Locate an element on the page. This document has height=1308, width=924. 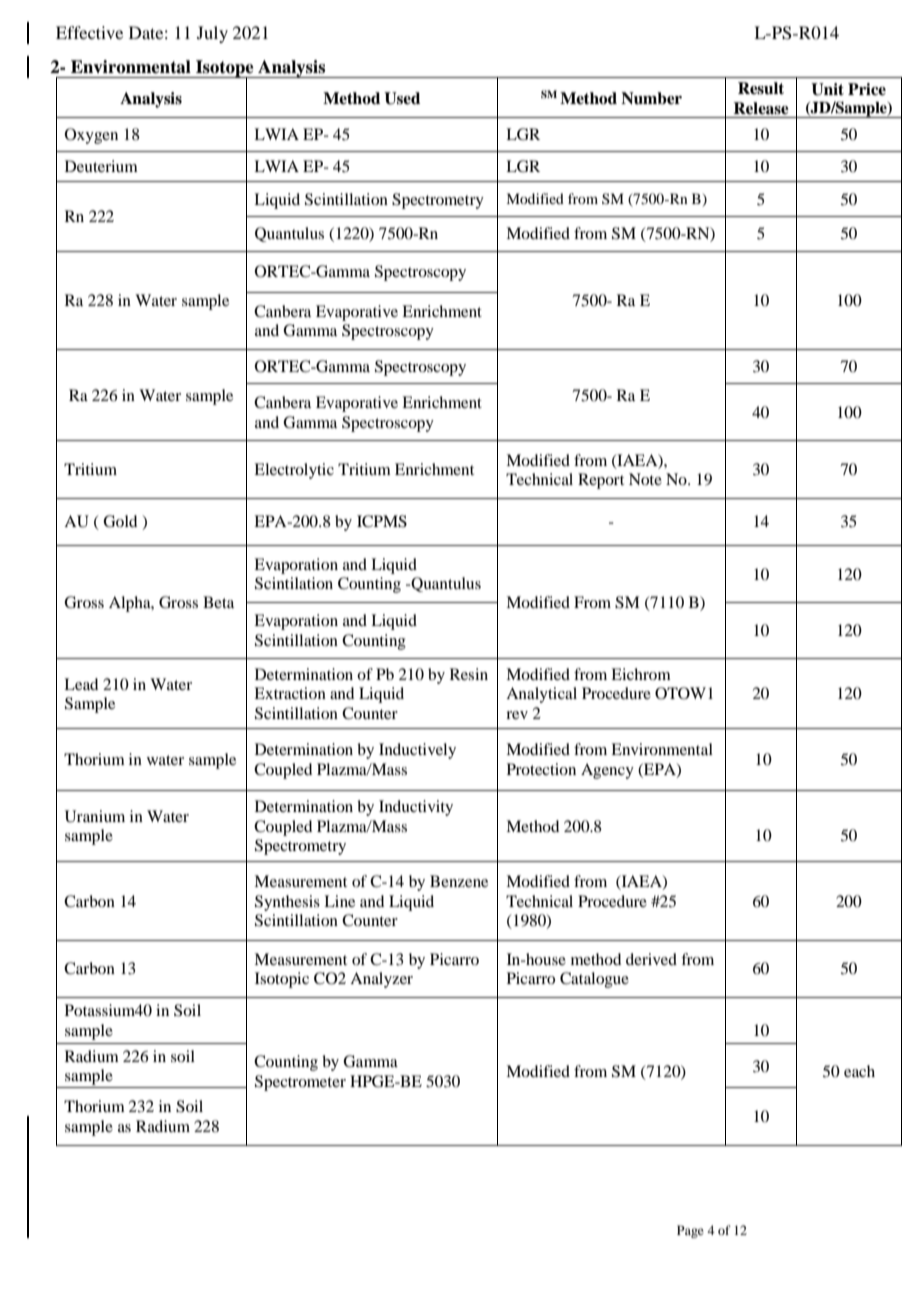
Spectrometer is located at coordinates (300, 1083).
